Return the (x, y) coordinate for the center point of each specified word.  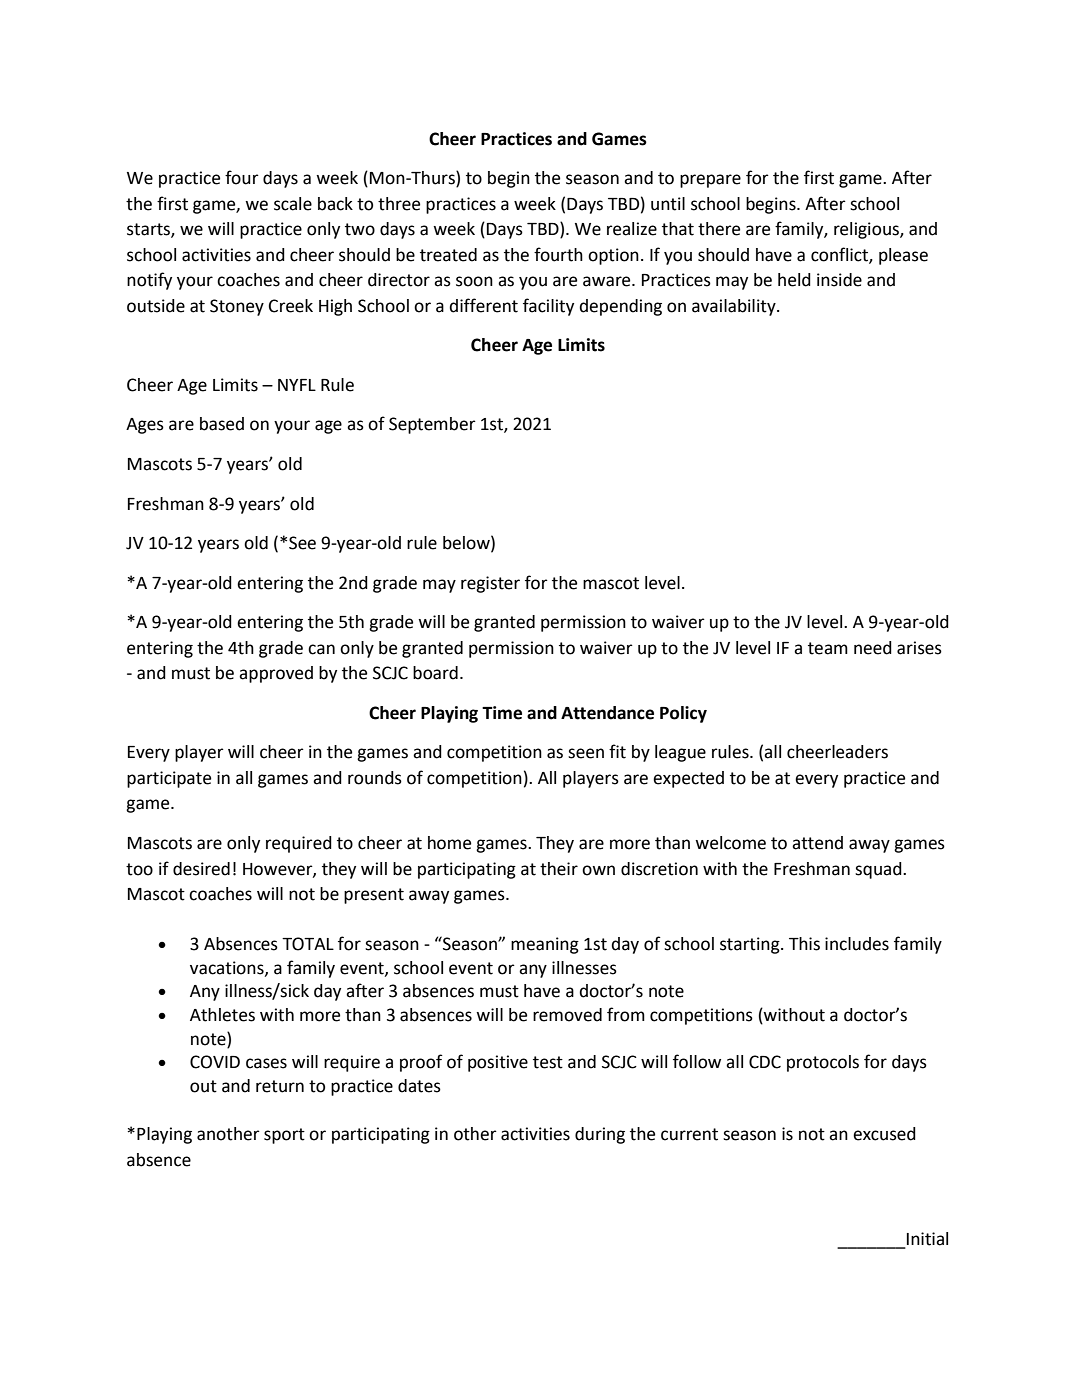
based (222, 424)
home (449, 843)
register (490, 584)
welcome (730, 843)
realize (632, 229)
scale (293, 204)
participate (169, 779)
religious (867, 230)
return (280, 1086)
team (828, 648)
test (548, 1062)
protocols (823, 1063)
